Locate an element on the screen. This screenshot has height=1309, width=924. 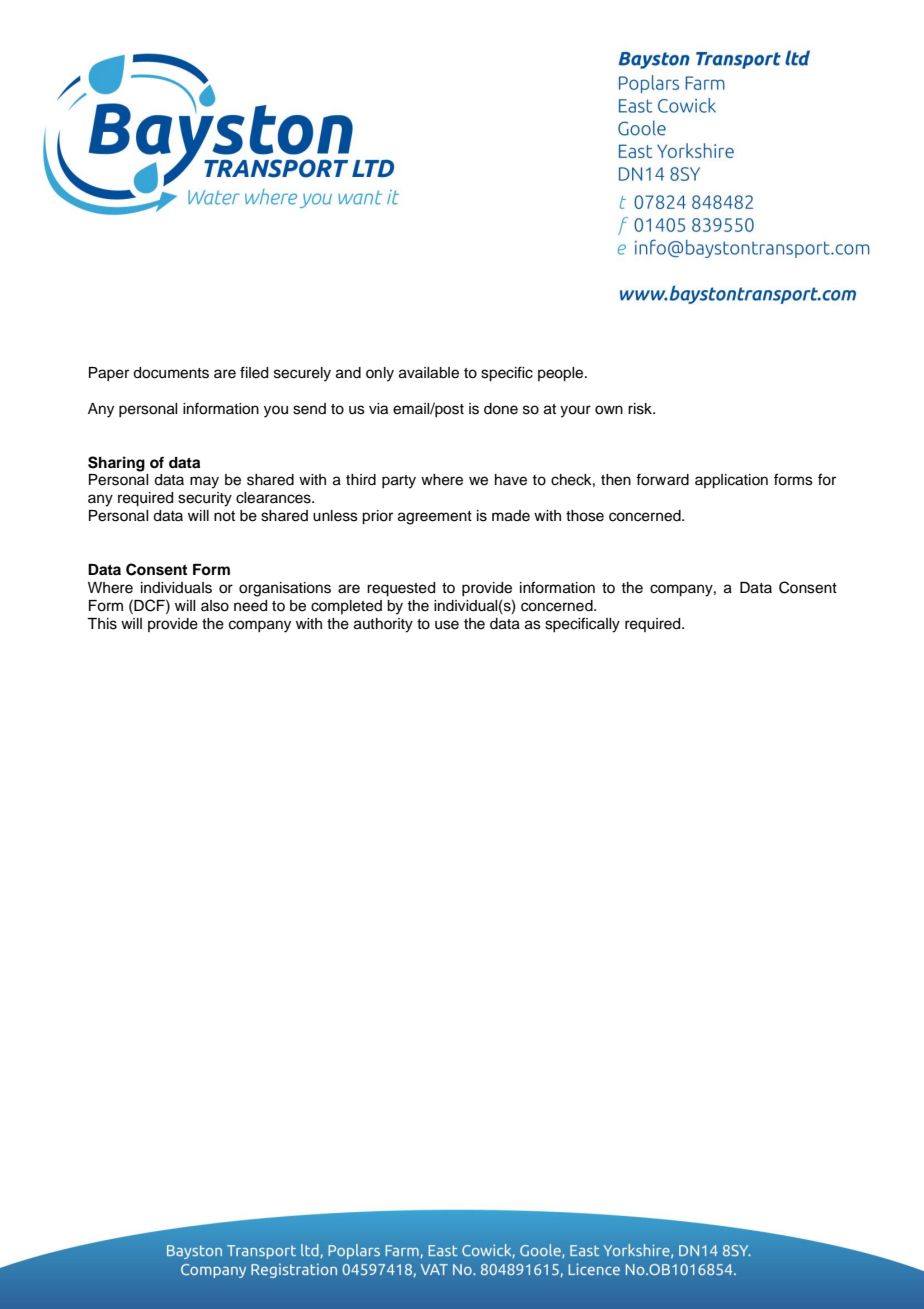
those is located at coordinates (585, 516).
